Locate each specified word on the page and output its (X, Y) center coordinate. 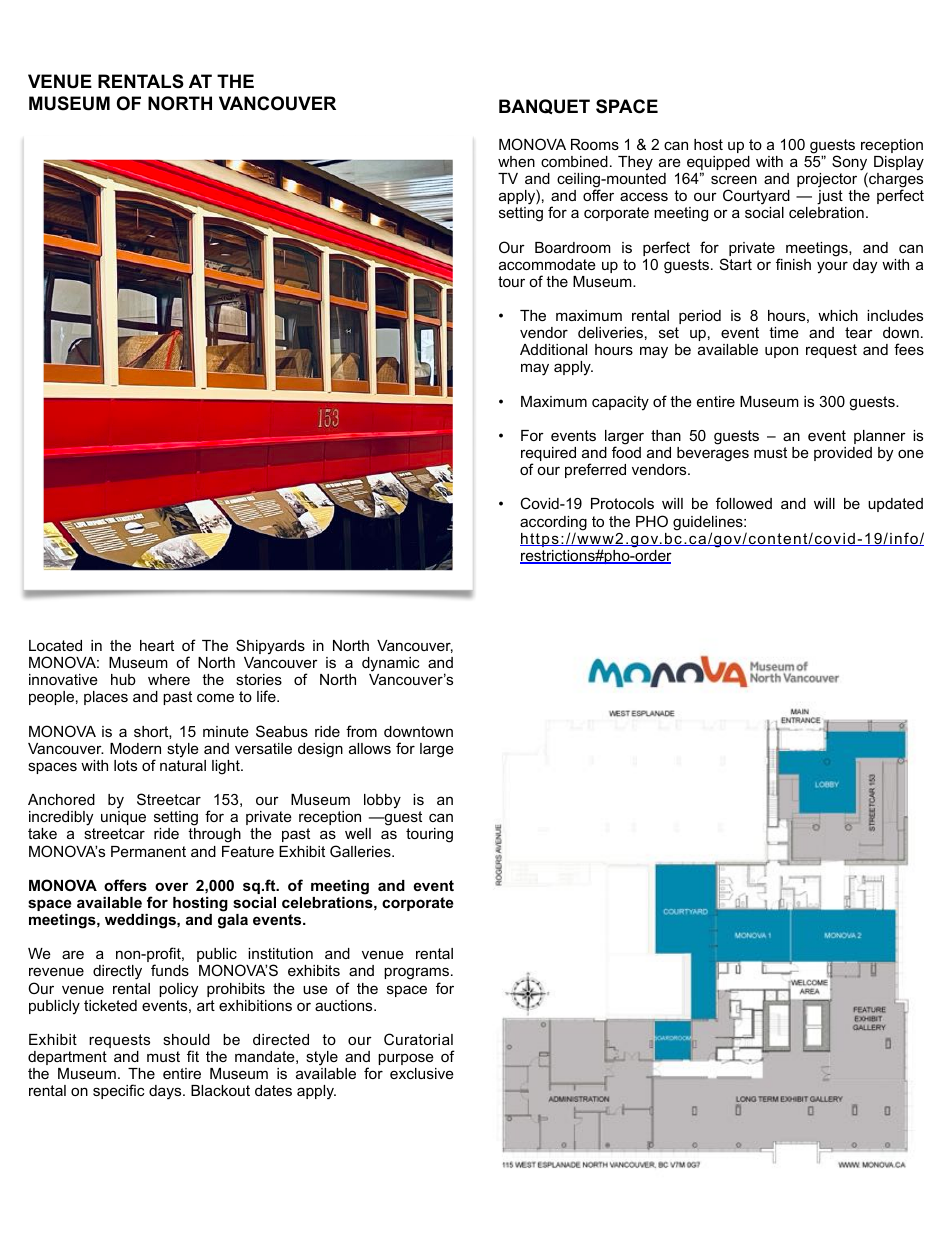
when (516, 161)
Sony (850, 164)
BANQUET (544, 106)
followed (744, 503)
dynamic (391, 664)
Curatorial (418, 1039)
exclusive (422, 1073)
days (166, 1092)
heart (157, 645)
